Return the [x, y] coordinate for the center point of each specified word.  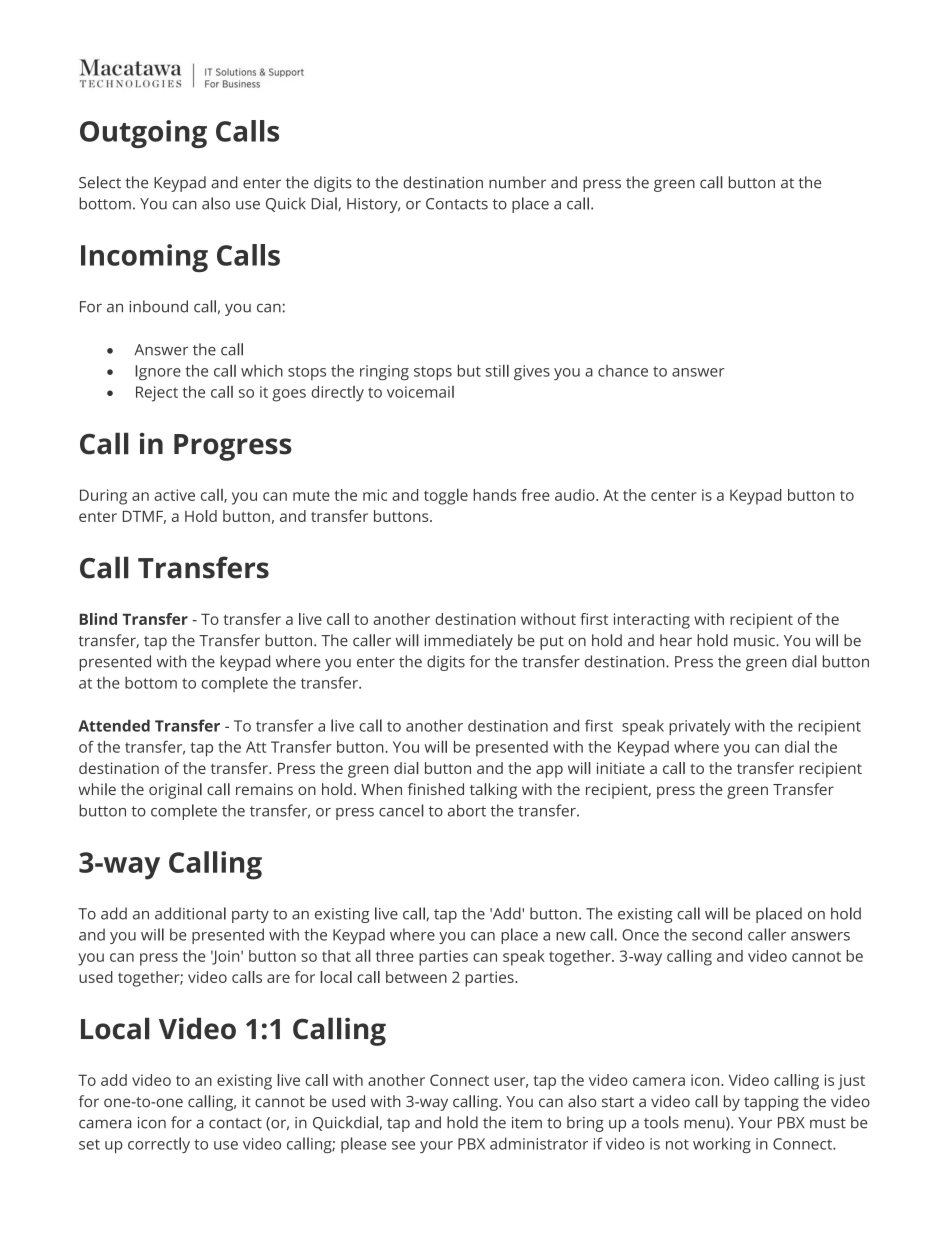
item [527, 1123]
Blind [98, 619]
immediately [468, 642]
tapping [771, 1103]
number [517, 182]
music [755, 641]
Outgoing [143, 134]
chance [623, 371]
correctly [159, 1145]
